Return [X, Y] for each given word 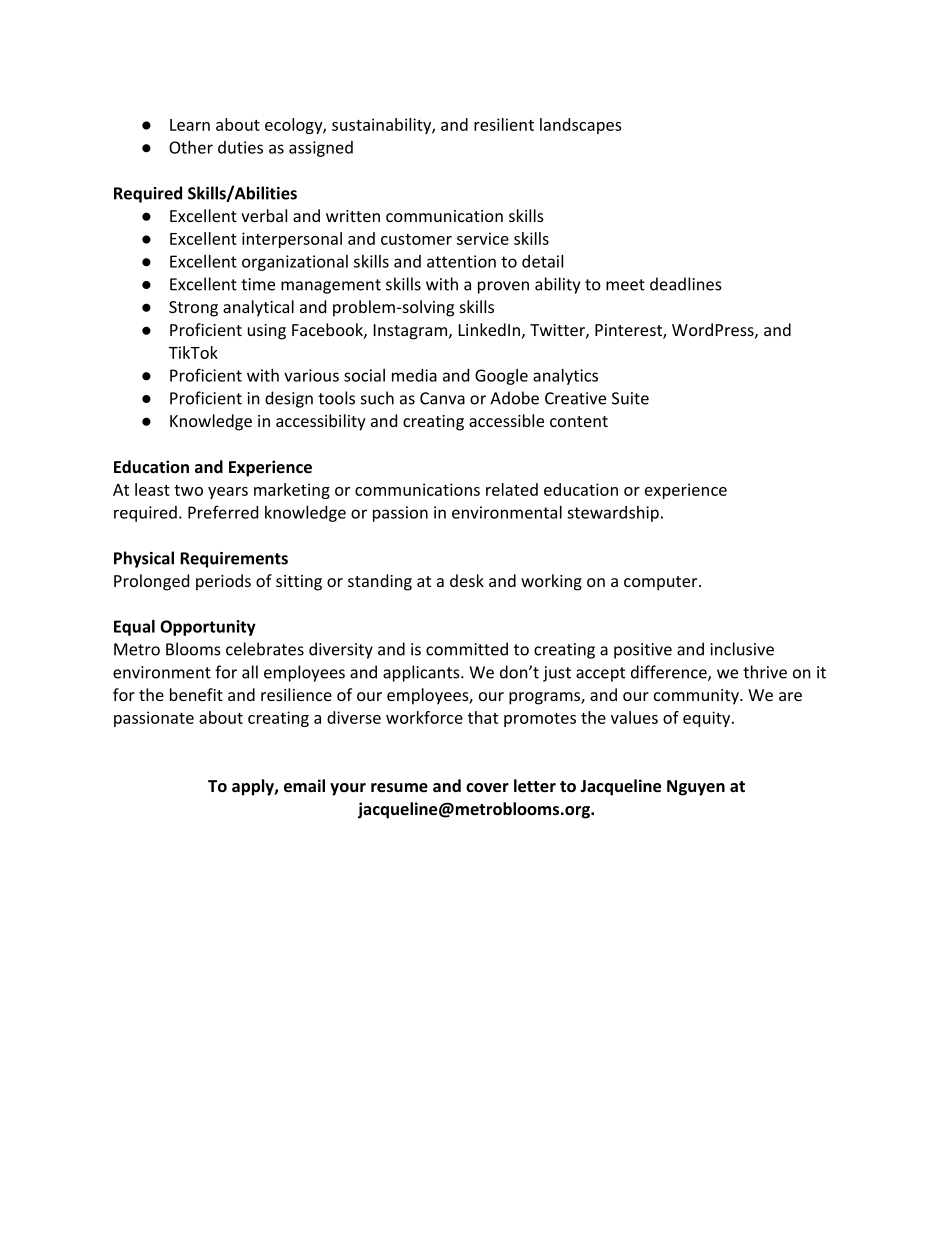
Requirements [234, 560]
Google [501, 377]
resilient [504, 124]
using [267, 332]
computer [662, 583]
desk [467, 580]
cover [487, 787]
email [304, 785]
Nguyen [696, 788]
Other [191, 147]
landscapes [581, 126]
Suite [630, 398]
